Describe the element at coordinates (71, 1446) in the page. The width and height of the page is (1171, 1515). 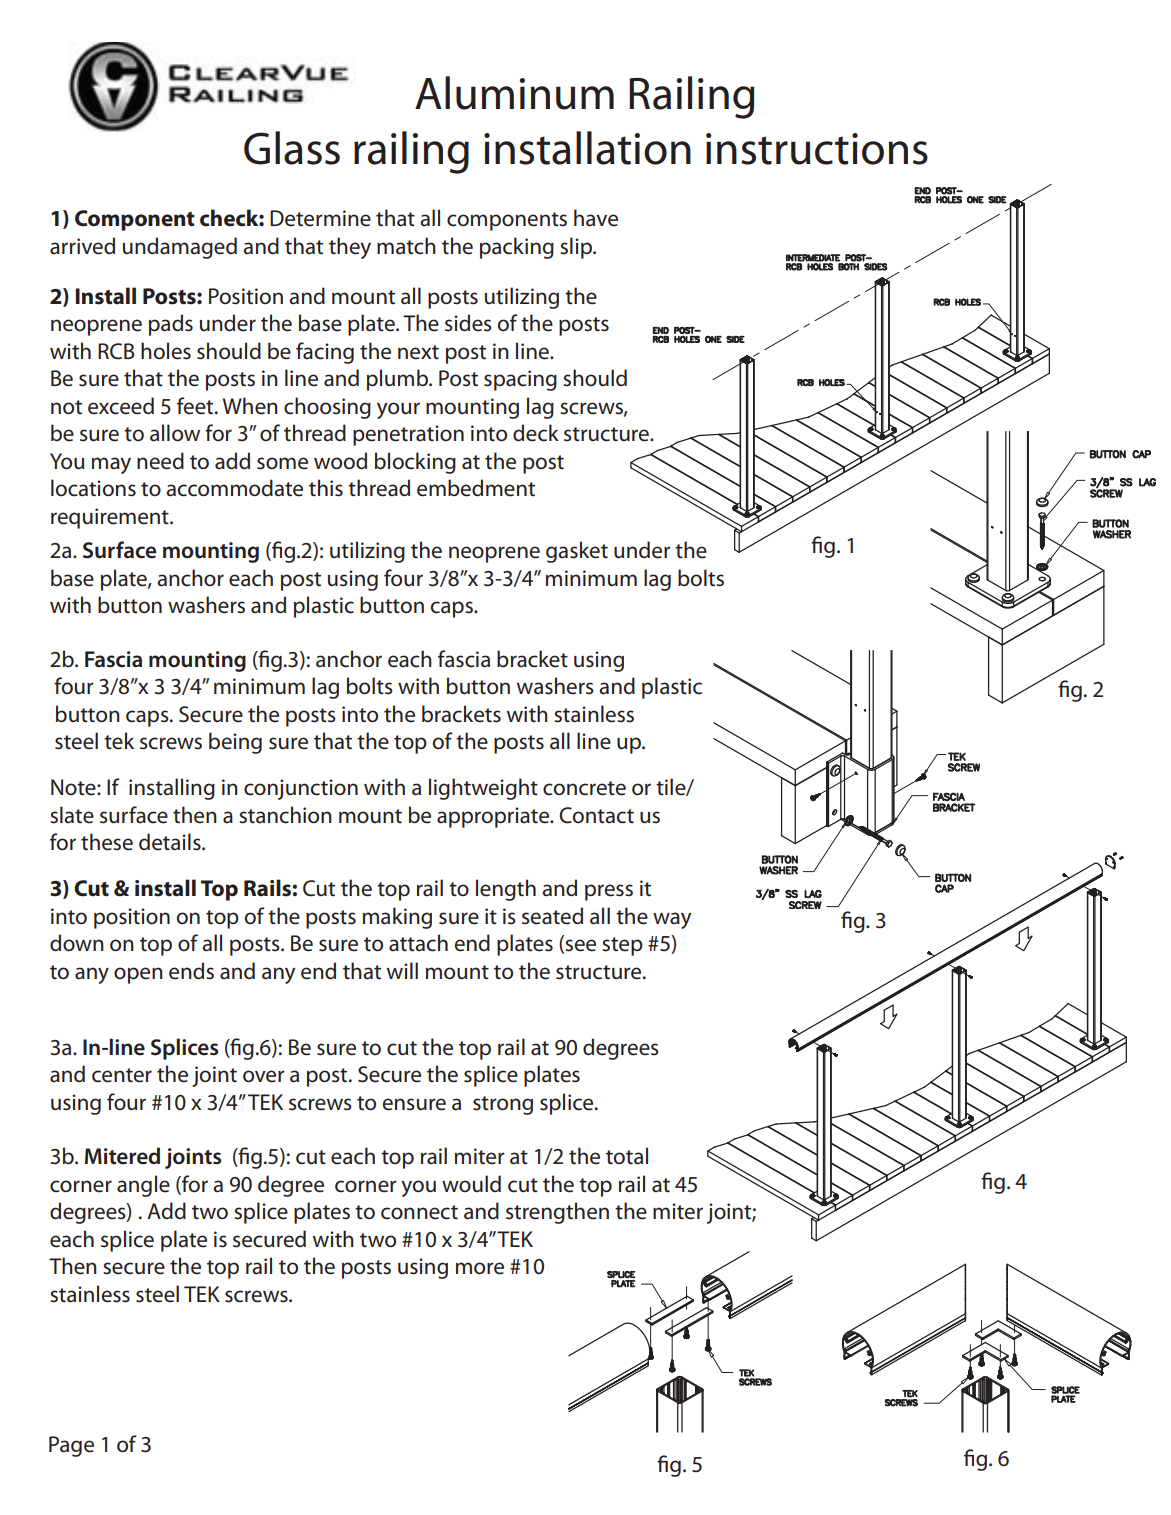
I see `Page` at that location.
